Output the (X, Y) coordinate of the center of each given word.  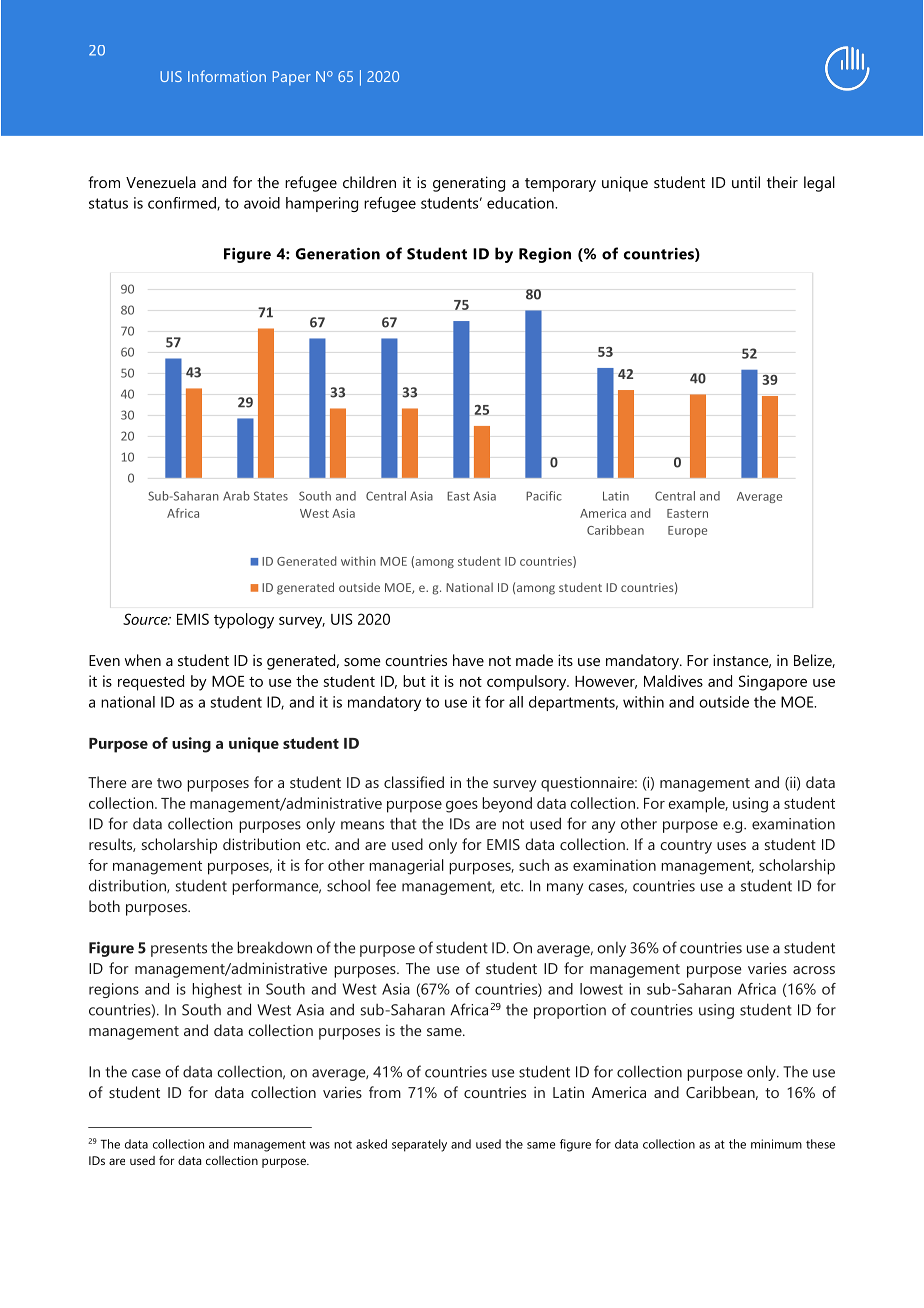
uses (731, 846)
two (169, 783)
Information (227, 76)
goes (462, 807)
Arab (236, 496)
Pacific (544, 496)
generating (469, 184)
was (320, 1145)
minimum (776, 1144)
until (746, 182)
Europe (687, 531)
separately (419, 1145)
